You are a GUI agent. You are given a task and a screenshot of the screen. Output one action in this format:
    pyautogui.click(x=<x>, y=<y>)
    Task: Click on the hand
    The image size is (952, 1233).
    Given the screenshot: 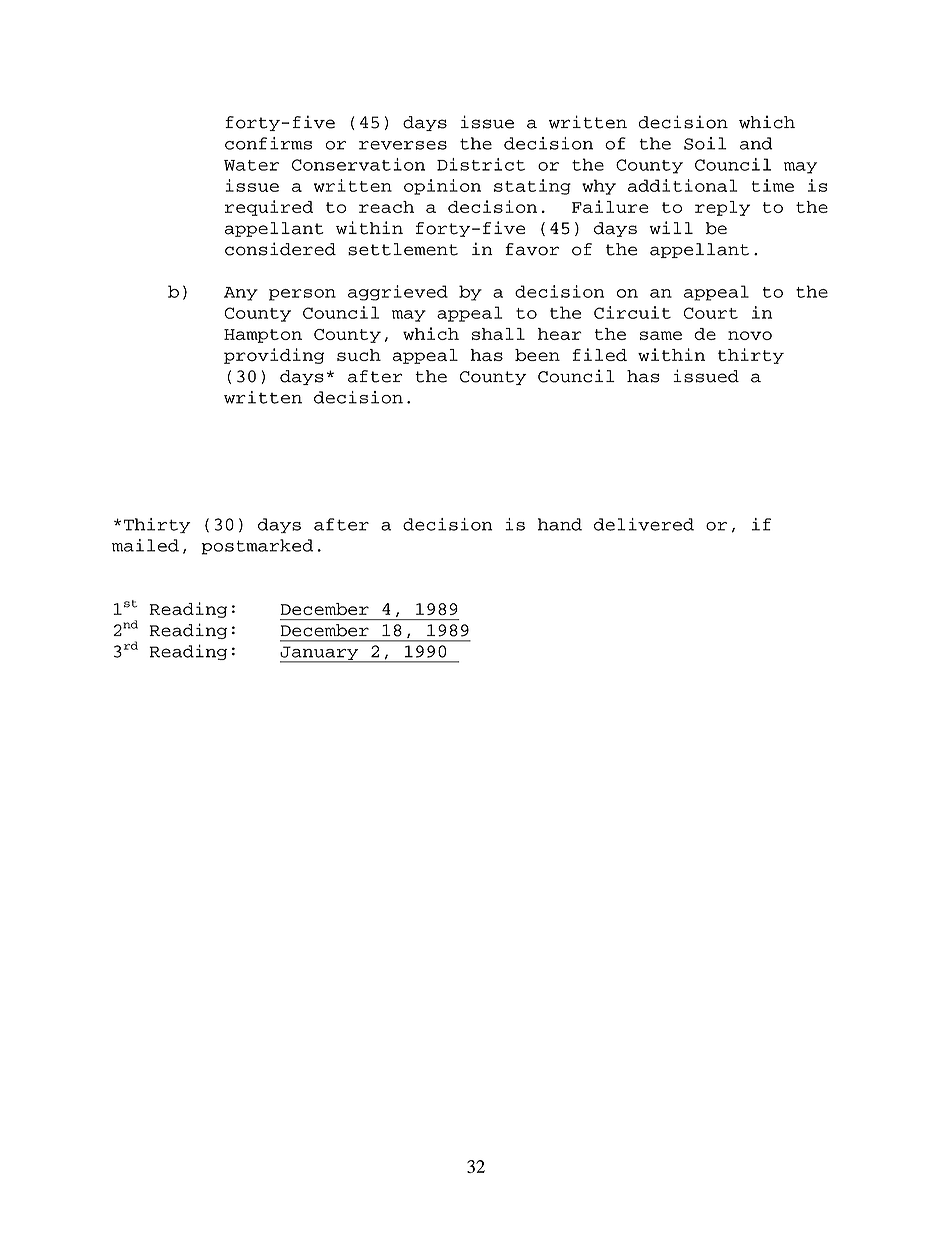 What is the action you would take?
    pyautogui.click(x=560, y=524)
